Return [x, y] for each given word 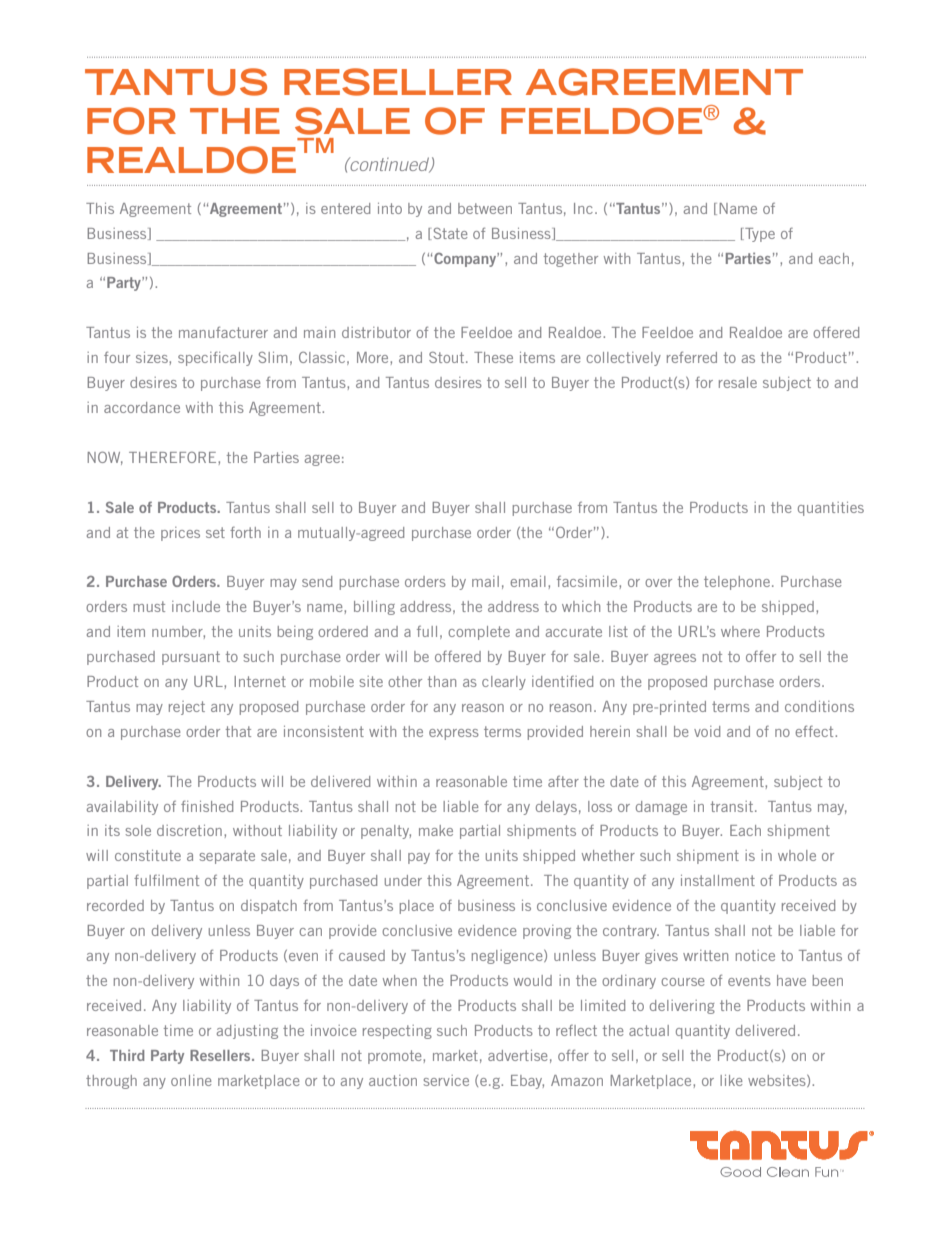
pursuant [191, 658]
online [191, 1080]
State [450, 233]
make [436, 830]
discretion [189, 830]
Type [759, 235]
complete [479, 633]
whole [797, 855]
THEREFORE [174, 457]
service [446, 1080]
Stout [448, 357]
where [740, 631]
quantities [831, 509]
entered [345, 208]
